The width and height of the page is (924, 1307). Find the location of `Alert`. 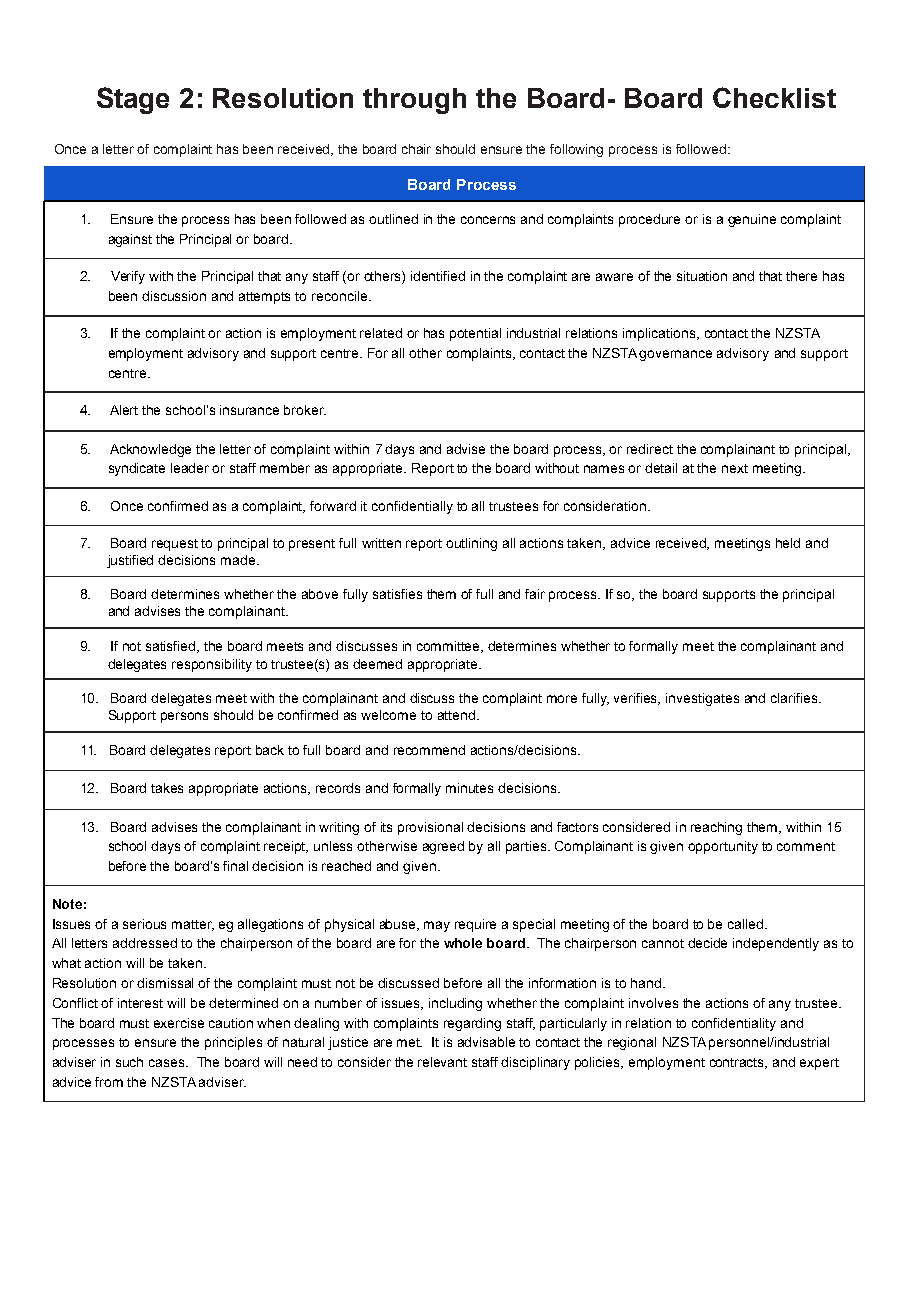

Alert is located at coordinates (124, 410).
